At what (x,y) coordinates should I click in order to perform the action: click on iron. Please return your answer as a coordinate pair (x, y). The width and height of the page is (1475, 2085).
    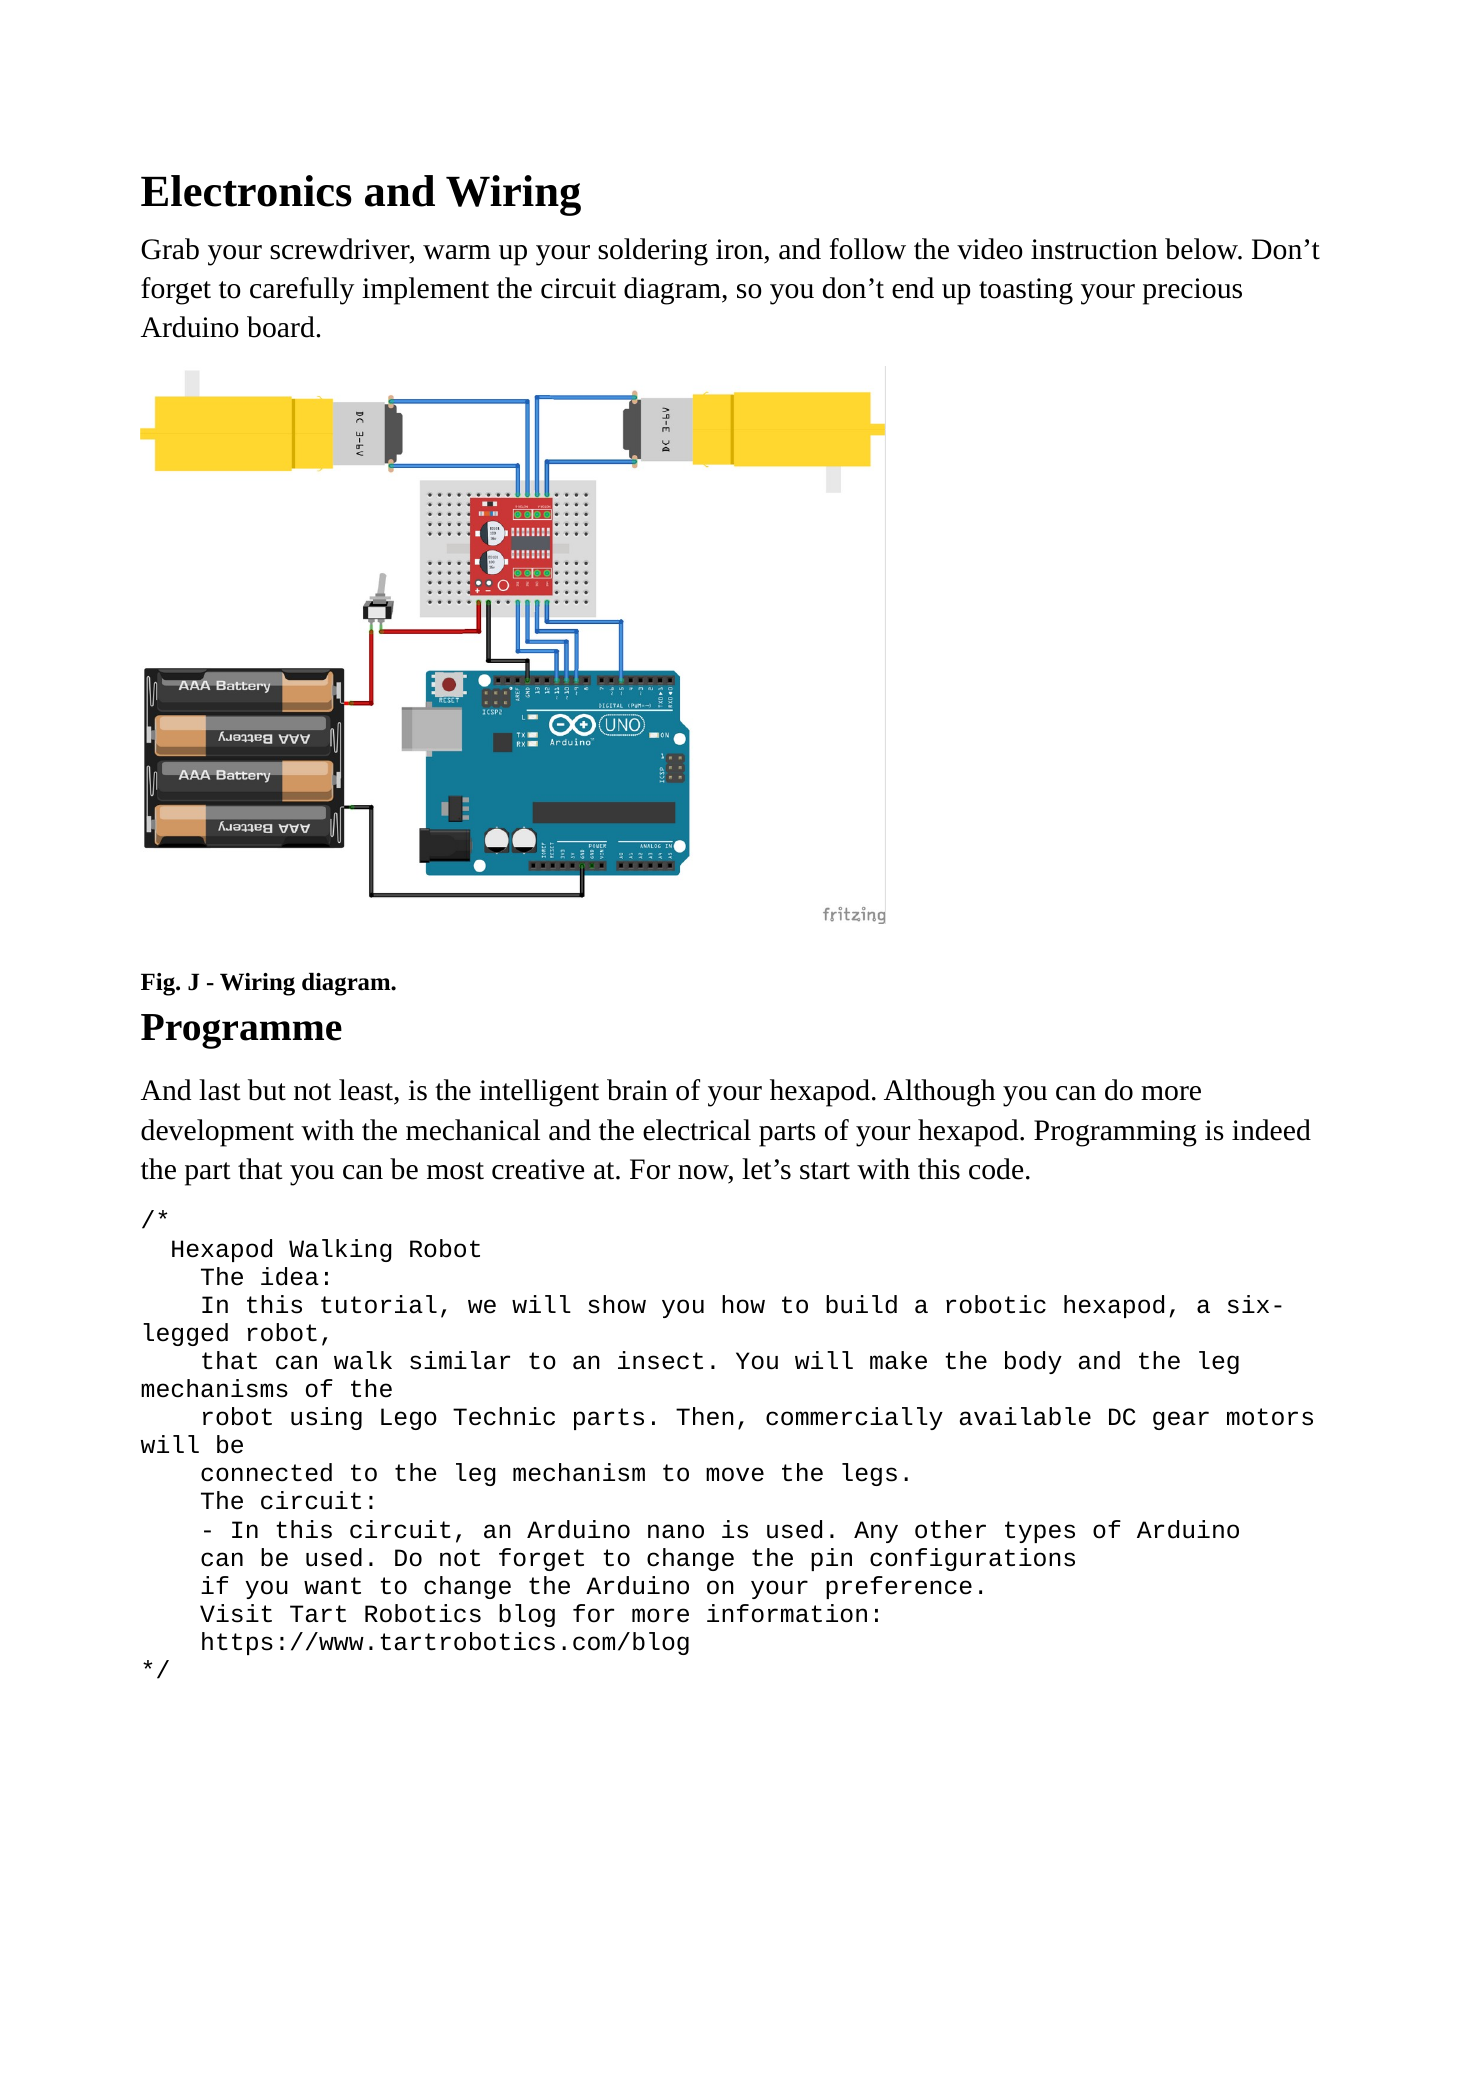
    Looking at the image, I should click on (739, 249).
